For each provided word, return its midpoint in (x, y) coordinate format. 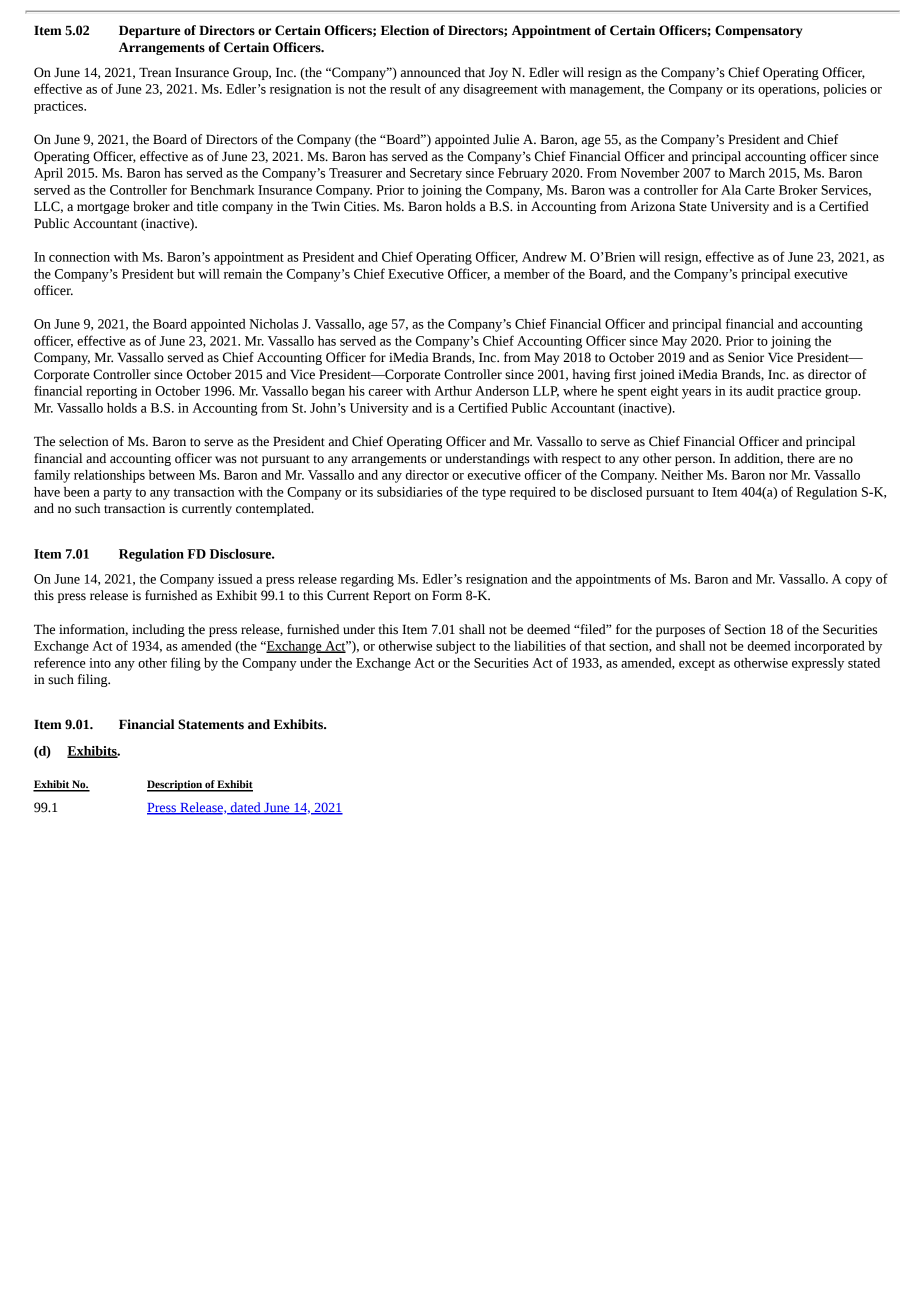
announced (431, 72)
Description (175, 786)
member (527, 274)
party (117, 494)
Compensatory (758, 31)
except (697, 665)
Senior (746, 357)
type (494, 494)
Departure (149, 32)
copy (858, 582)
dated (246, 808)
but (186, 274)
